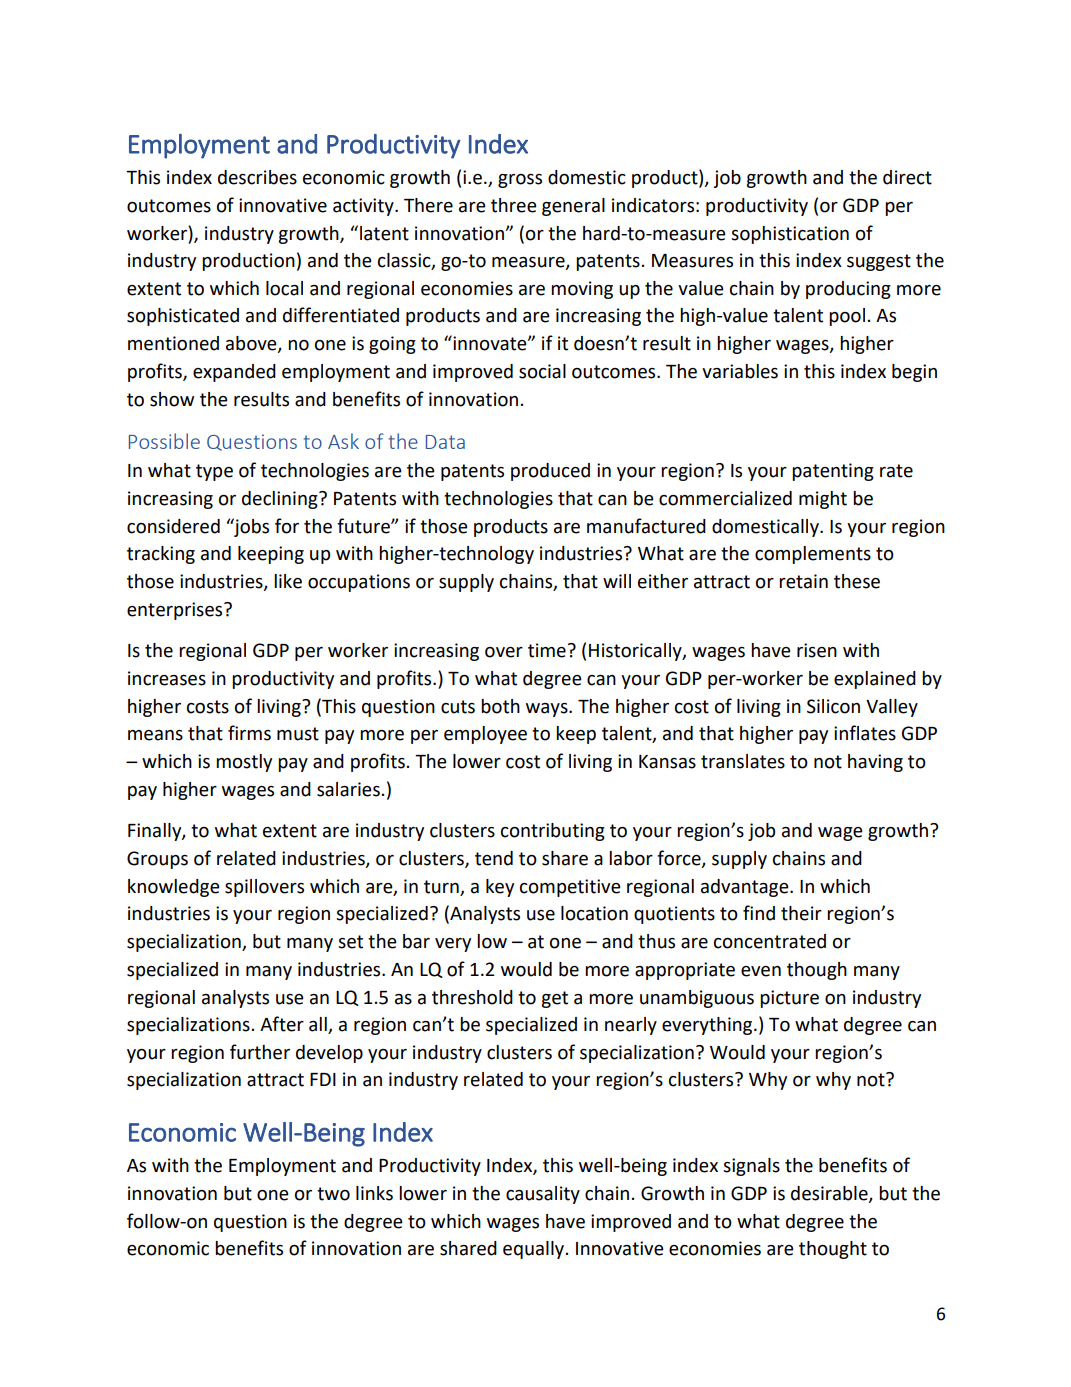  What do you see at coordinates (333, 1194) in the screenshot?
I see `two` at bounding box center [333, 1194].
